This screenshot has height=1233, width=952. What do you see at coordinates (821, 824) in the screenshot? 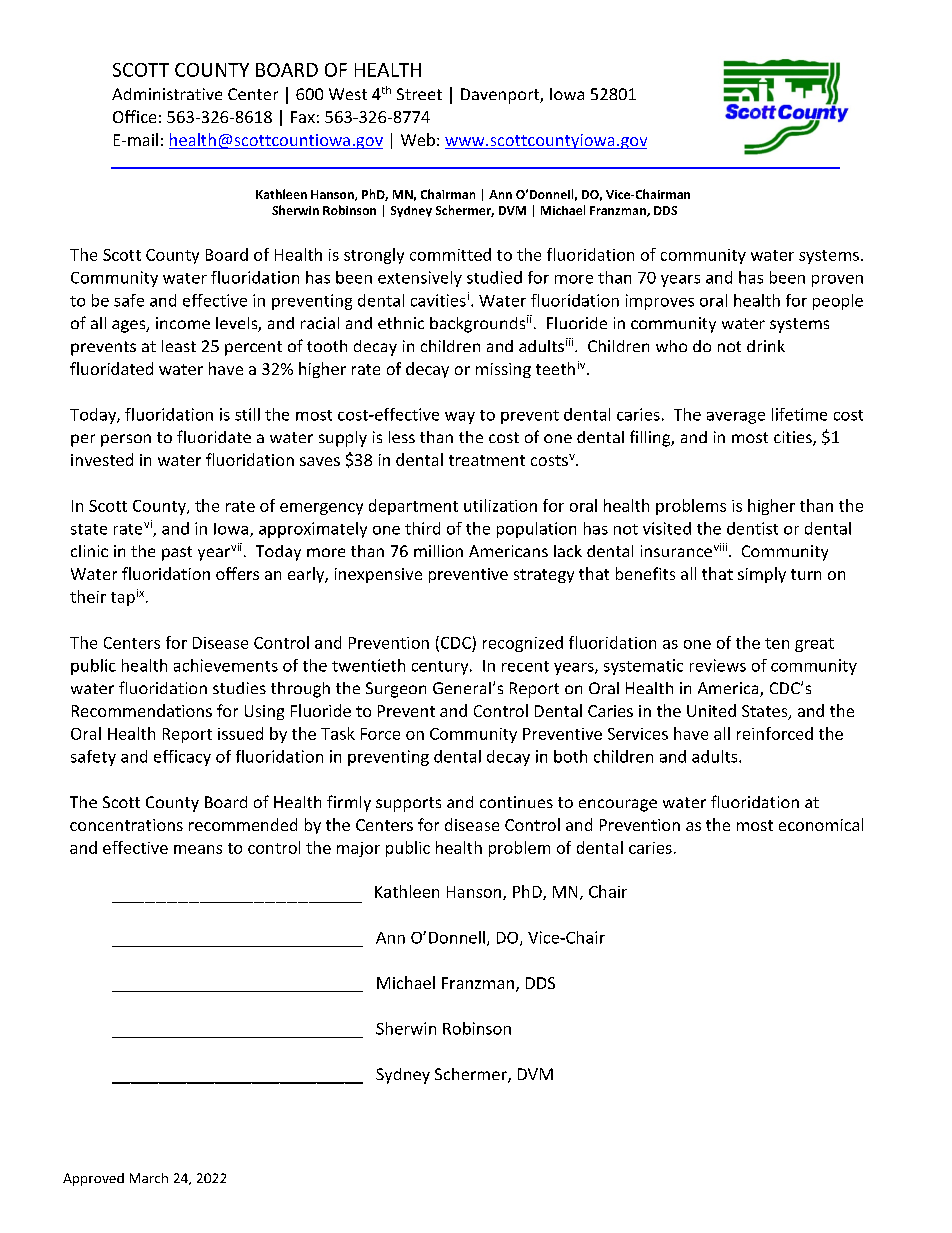
I see `economical` at bounding box center [821, 824].
